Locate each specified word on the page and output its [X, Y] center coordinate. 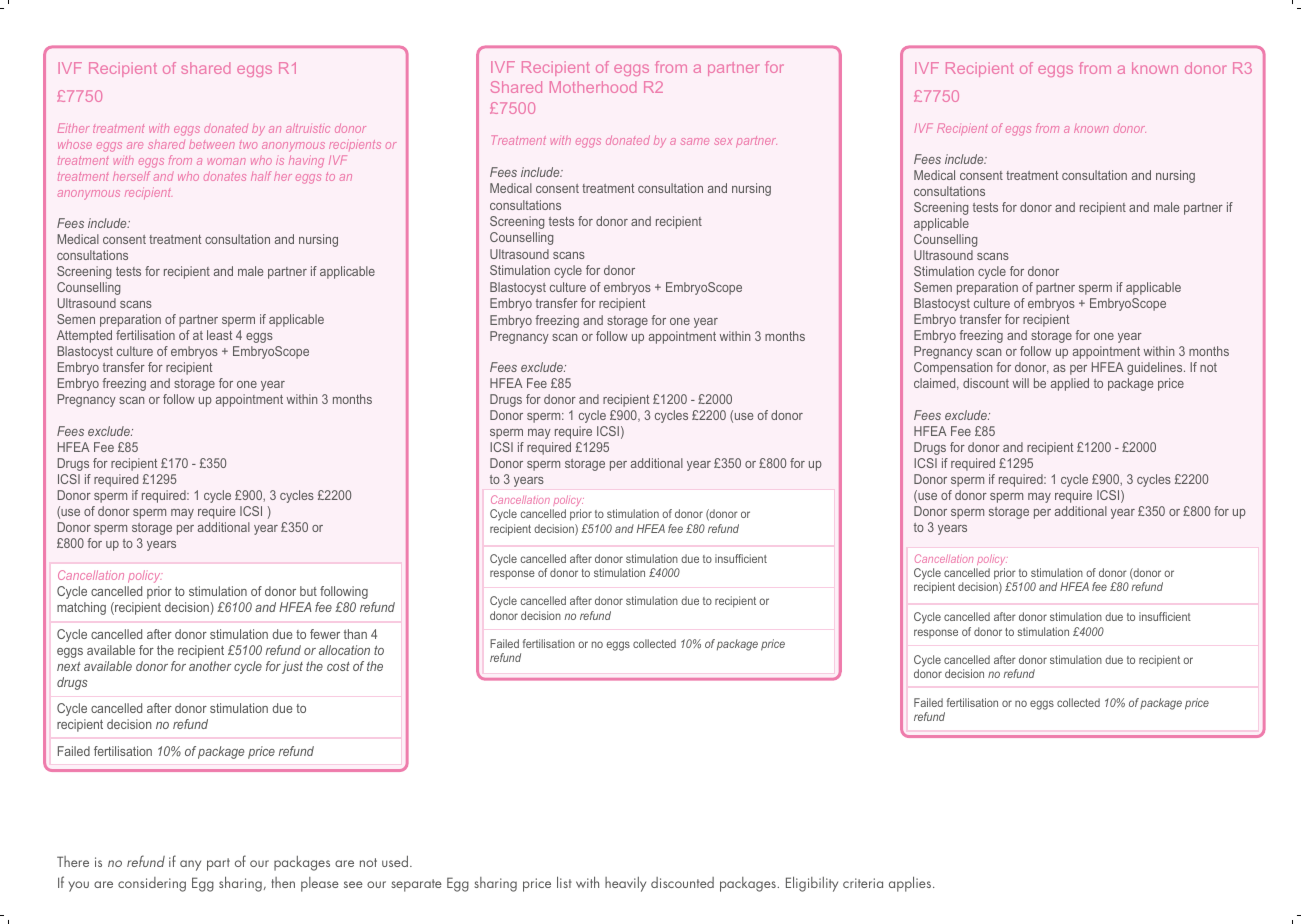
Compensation [953, 368]
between [212, 145]
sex [723, 141]
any [190, 865]
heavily [625, 884]
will [1021, 383]
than [355, 634]
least [219, 335]
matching [81, 608]
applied [1070, 384]
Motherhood [593, 87]
